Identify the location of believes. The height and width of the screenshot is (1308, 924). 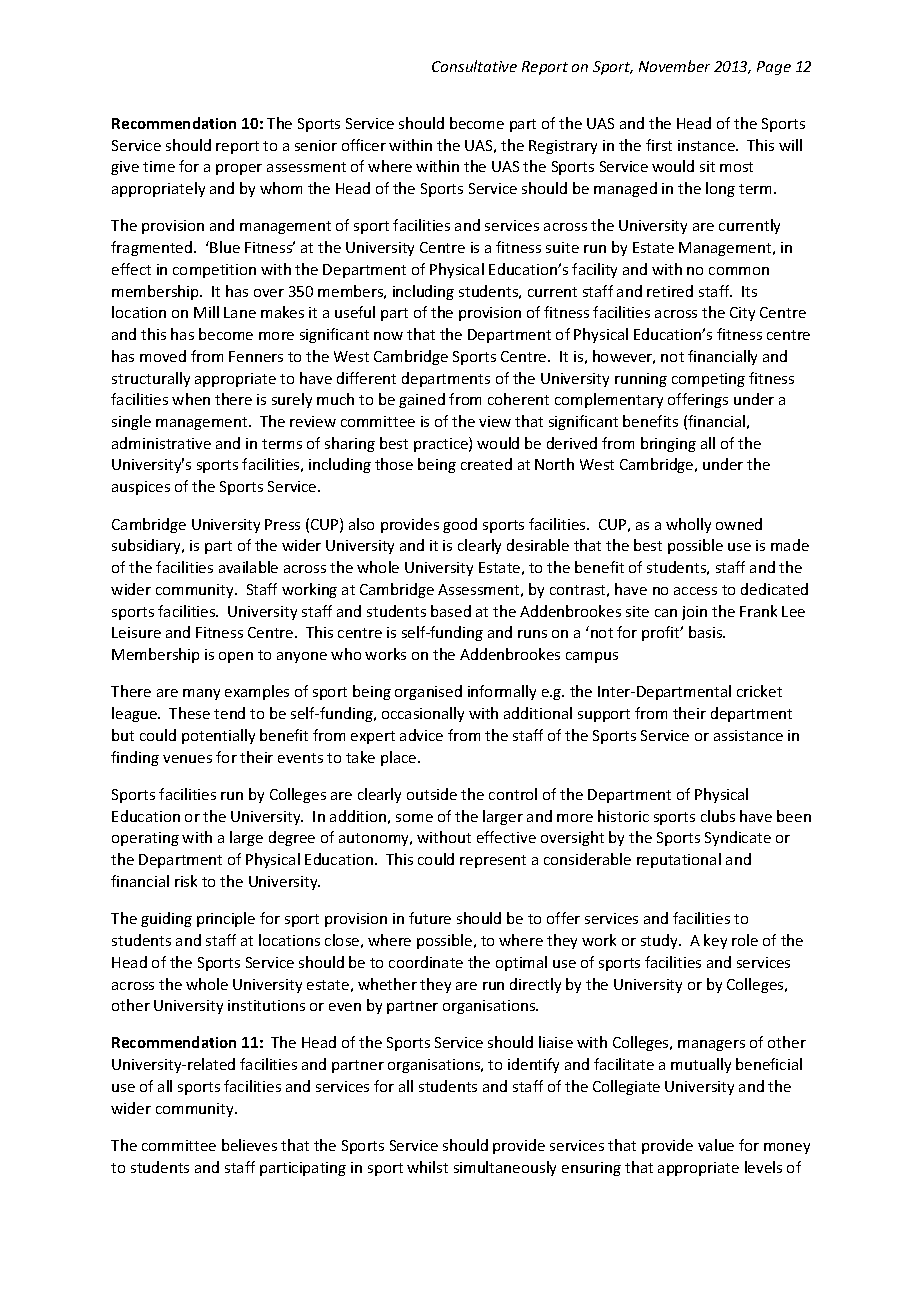
(249, 1145).
